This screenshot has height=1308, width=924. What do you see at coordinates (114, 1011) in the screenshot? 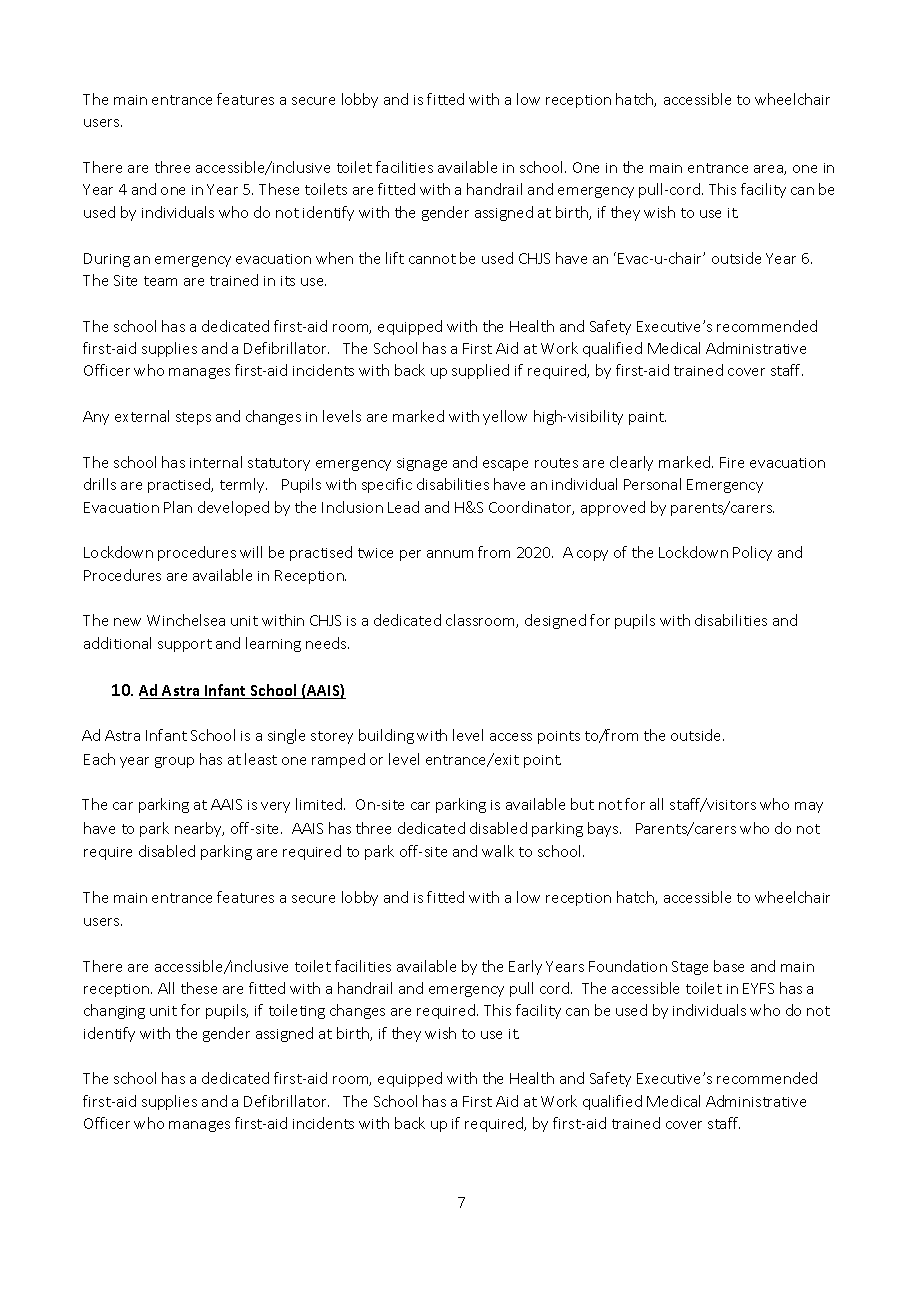
I see `changing` at bounding box center [114, 1011].
